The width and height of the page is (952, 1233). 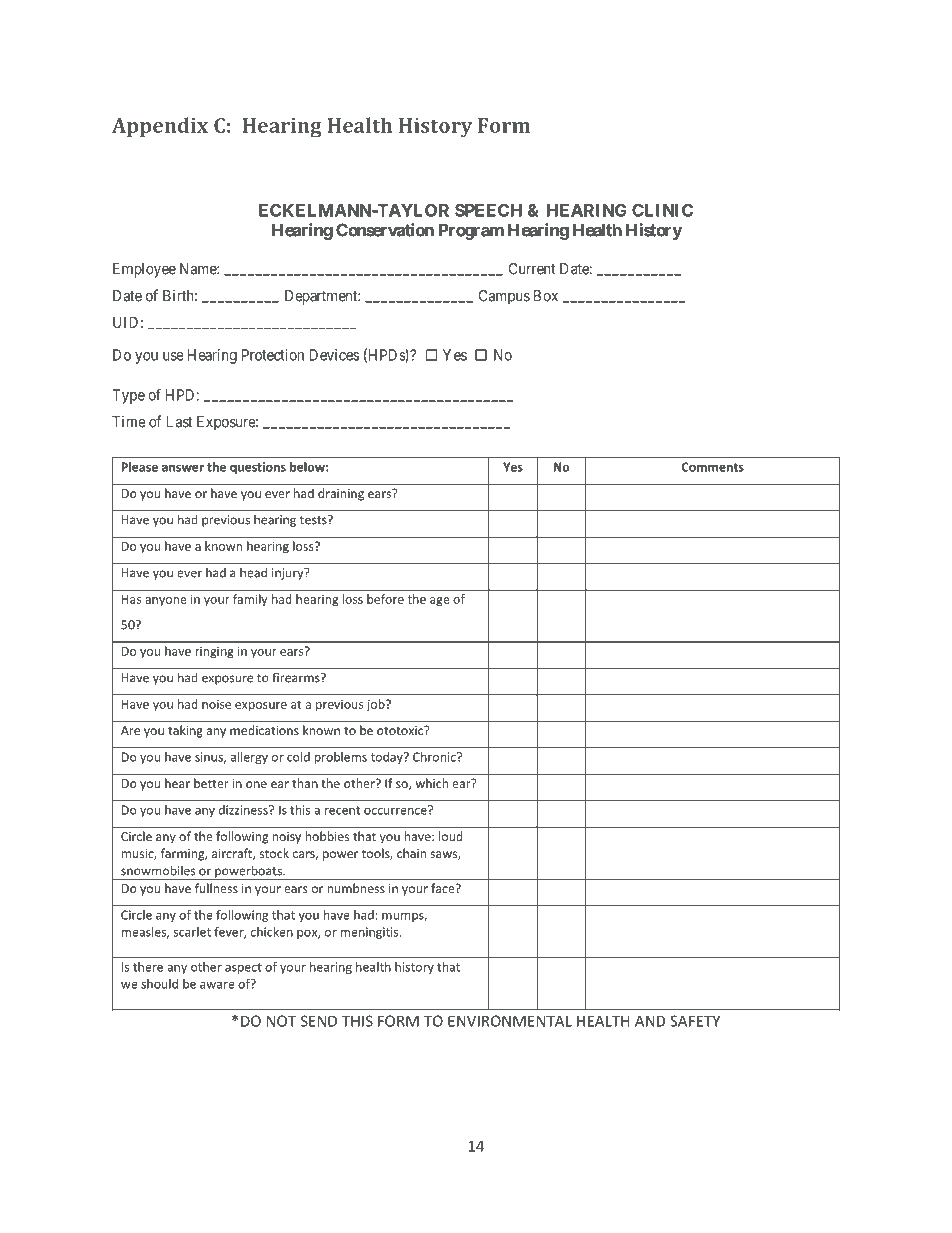 What do you see at coordinates (488, 210) in the page?
I see `SPEECH` at bounding box center [488, 210].
